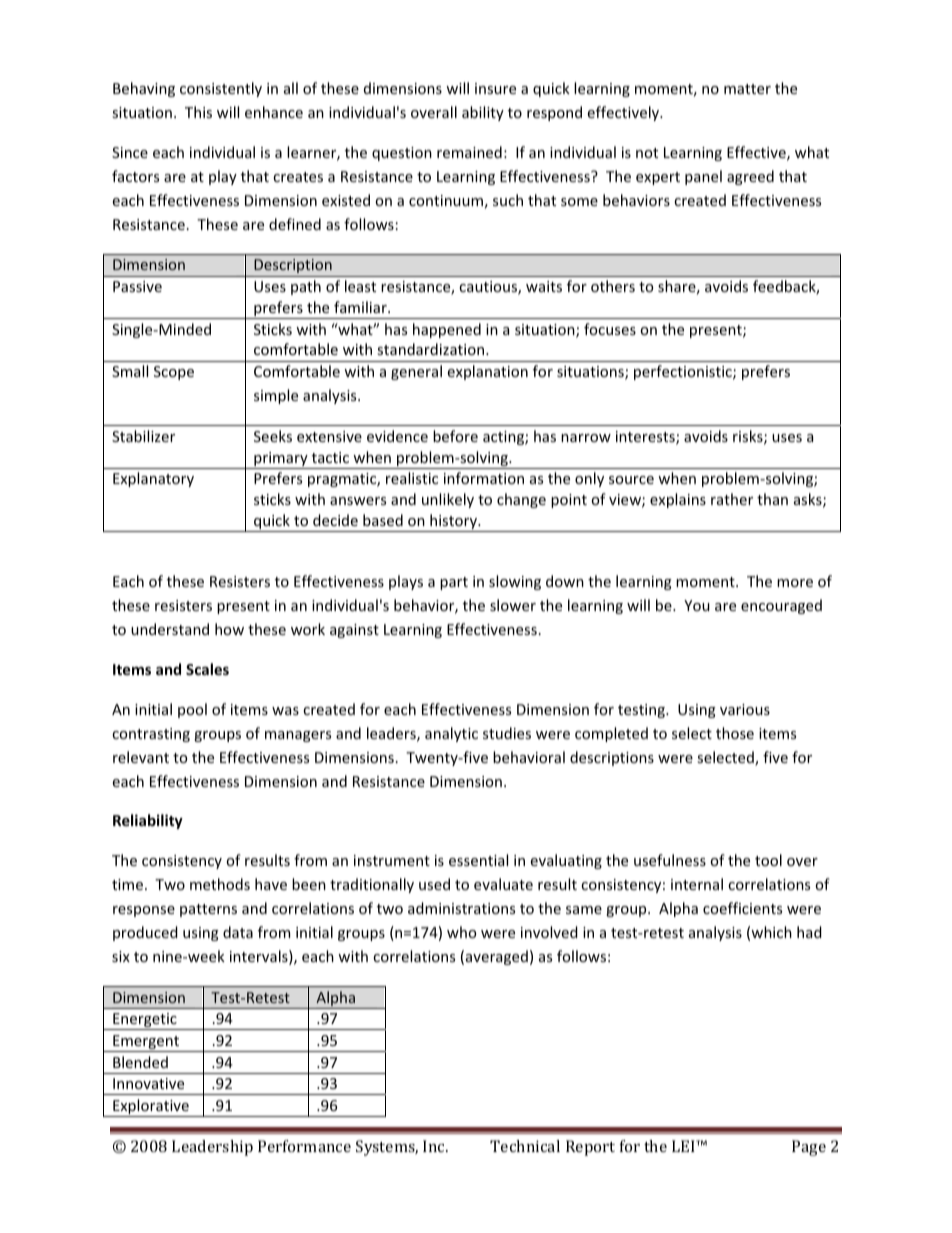 The image size is (952, 1233). What do you see at coordinates (684, 372) in the document?
I see `perfectionistic` at bounding box center [684, 372].
